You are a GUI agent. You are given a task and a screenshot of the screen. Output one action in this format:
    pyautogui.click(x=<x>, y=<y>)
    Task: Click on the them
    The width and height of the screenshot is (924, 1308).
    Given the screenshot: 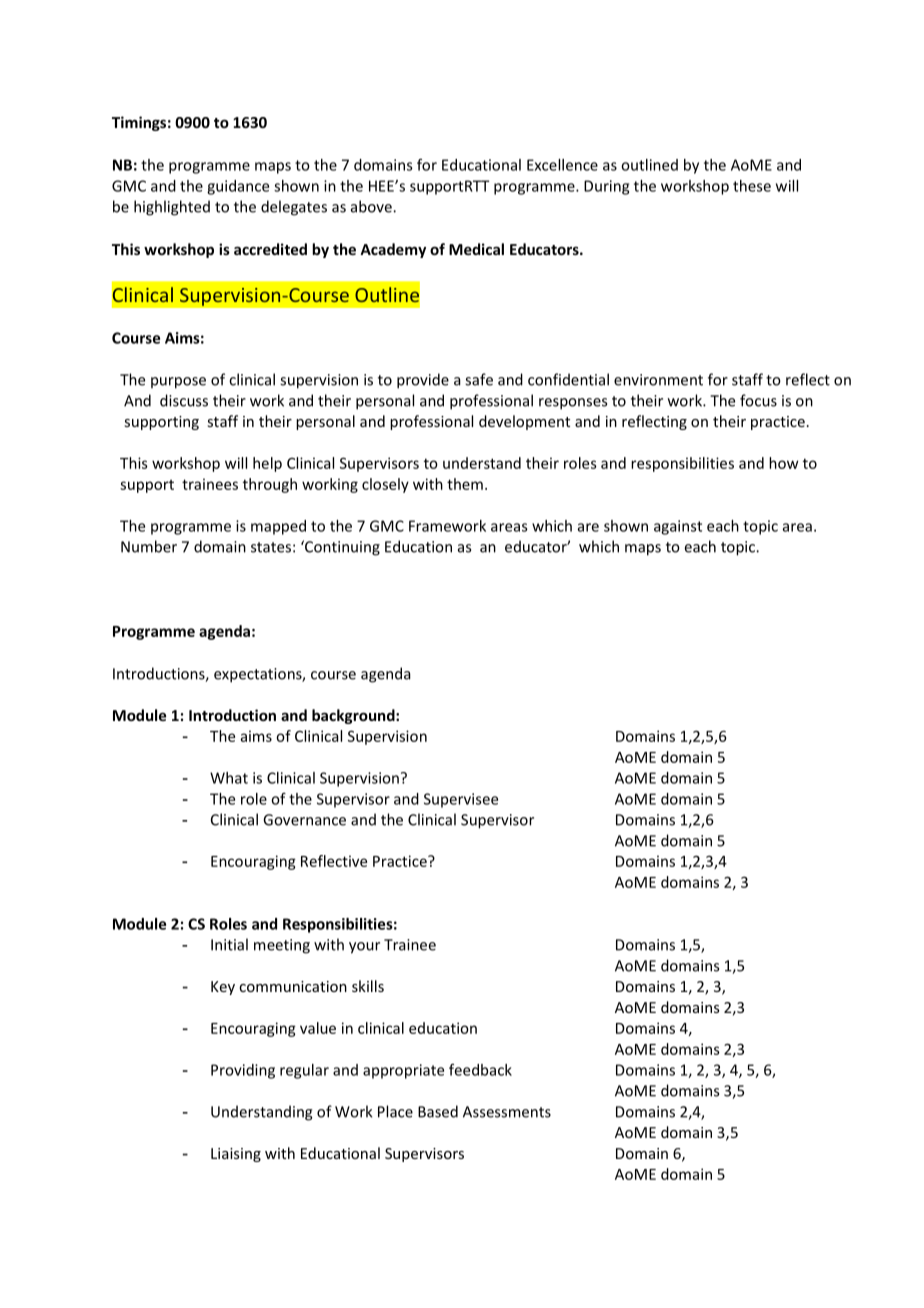 What is the action you would take?
    pyautogui.click(x=465, y=484)
